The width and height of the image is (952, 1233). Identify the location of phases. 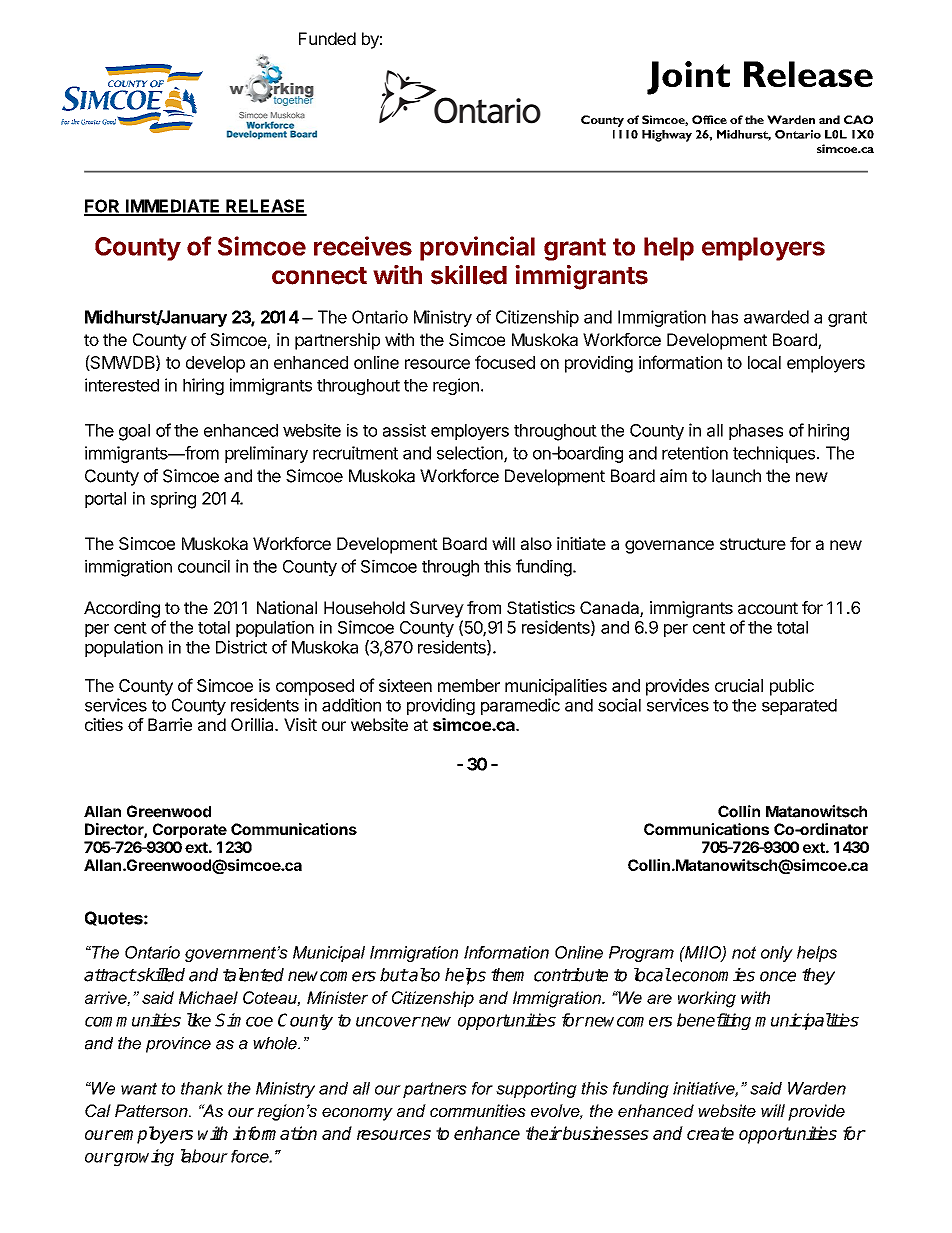
(756, 432).
